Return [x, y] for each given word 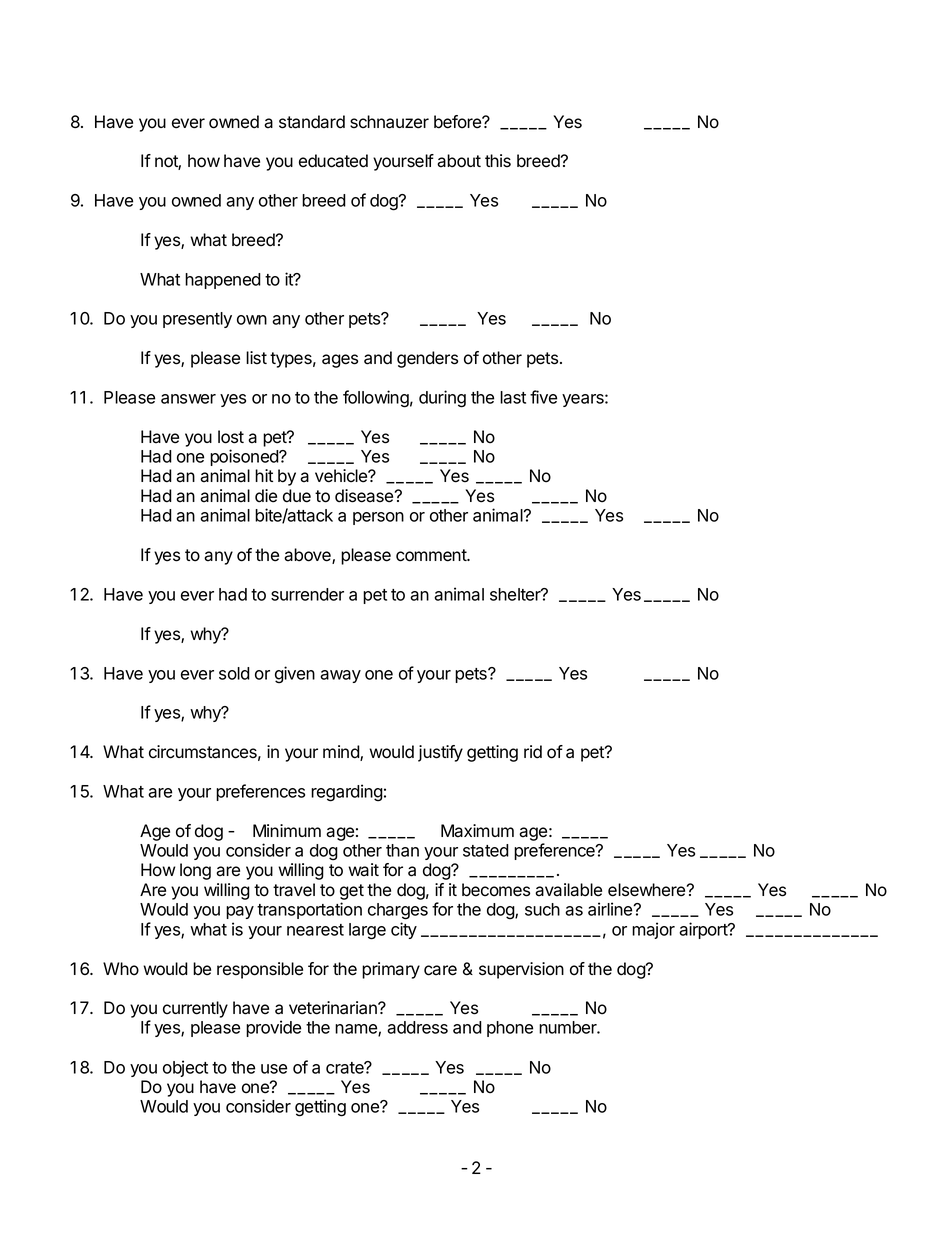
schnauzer [389, 122]
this [498, 161]
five [543, 397]
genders [427, 359]
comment [432, 555]
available [568, 890]
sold [234, 673]
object [185, 1068]
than [402, 850]
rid [533, 752]
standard [312, 122]
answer [188, 399]
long [195, 871]
